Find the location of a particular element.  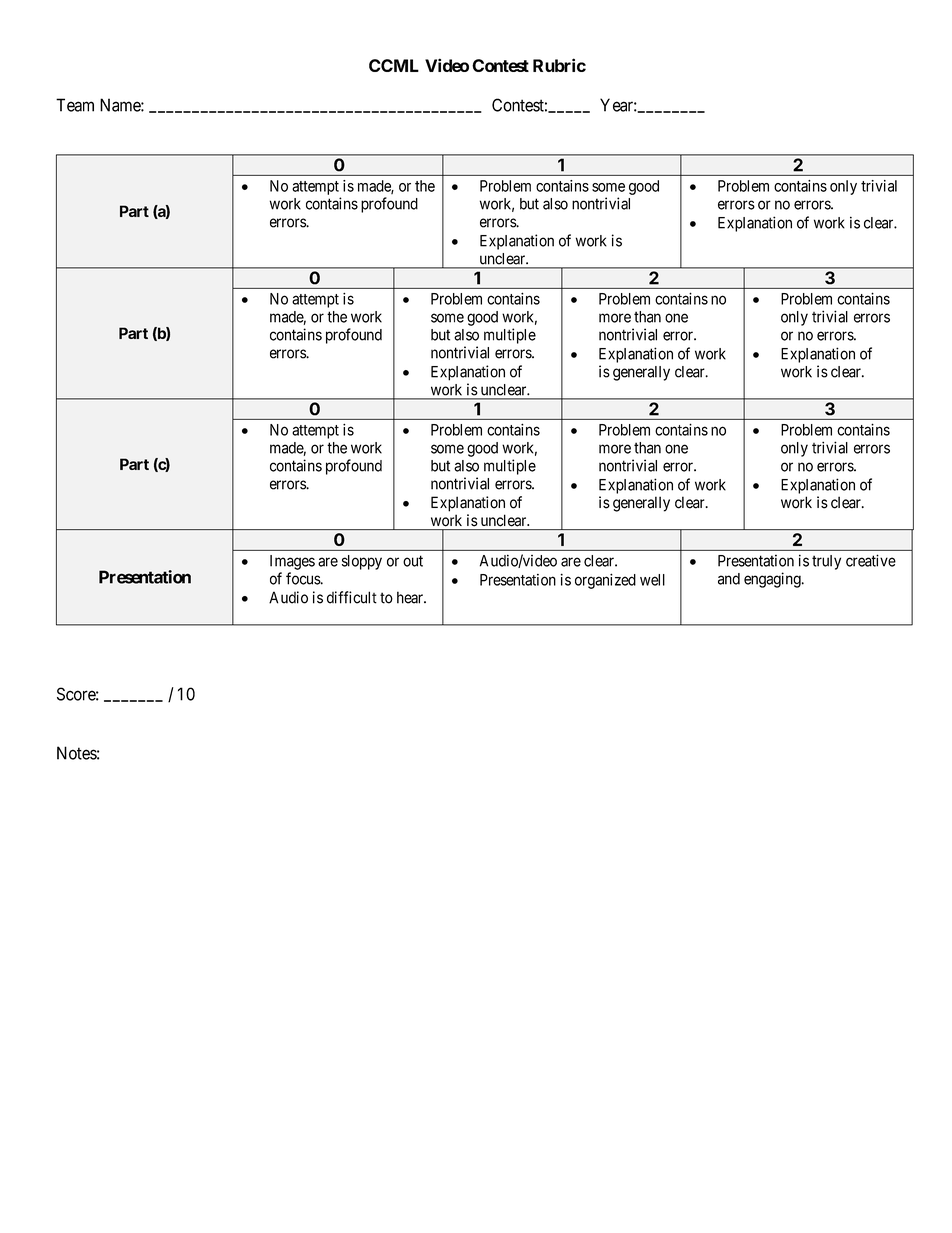

and is located at coordinates (729, 579).
